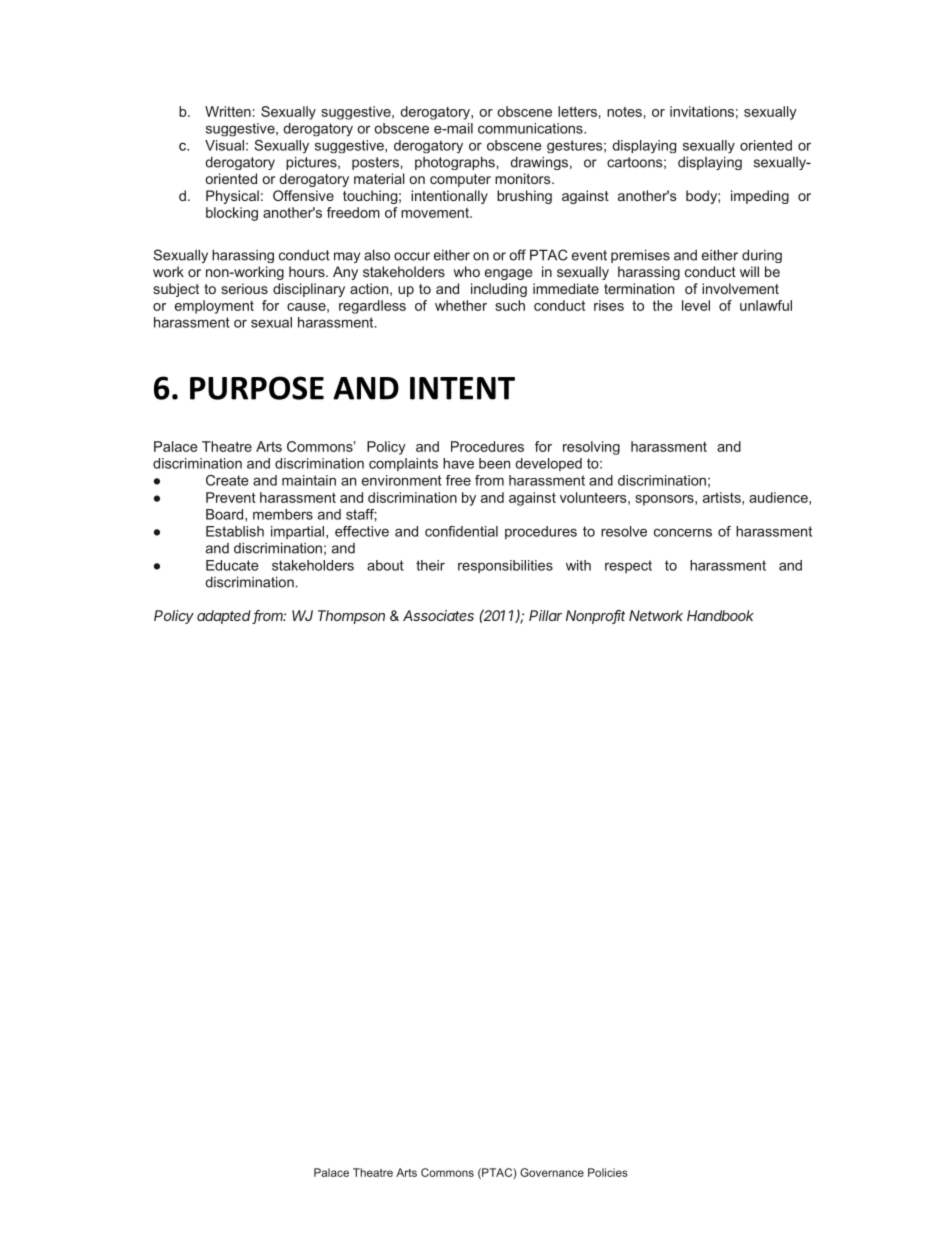 This document has height=1233, width=952. Describe the element at coordinates (683, 532) in the document. I see `concerns` at that location.
